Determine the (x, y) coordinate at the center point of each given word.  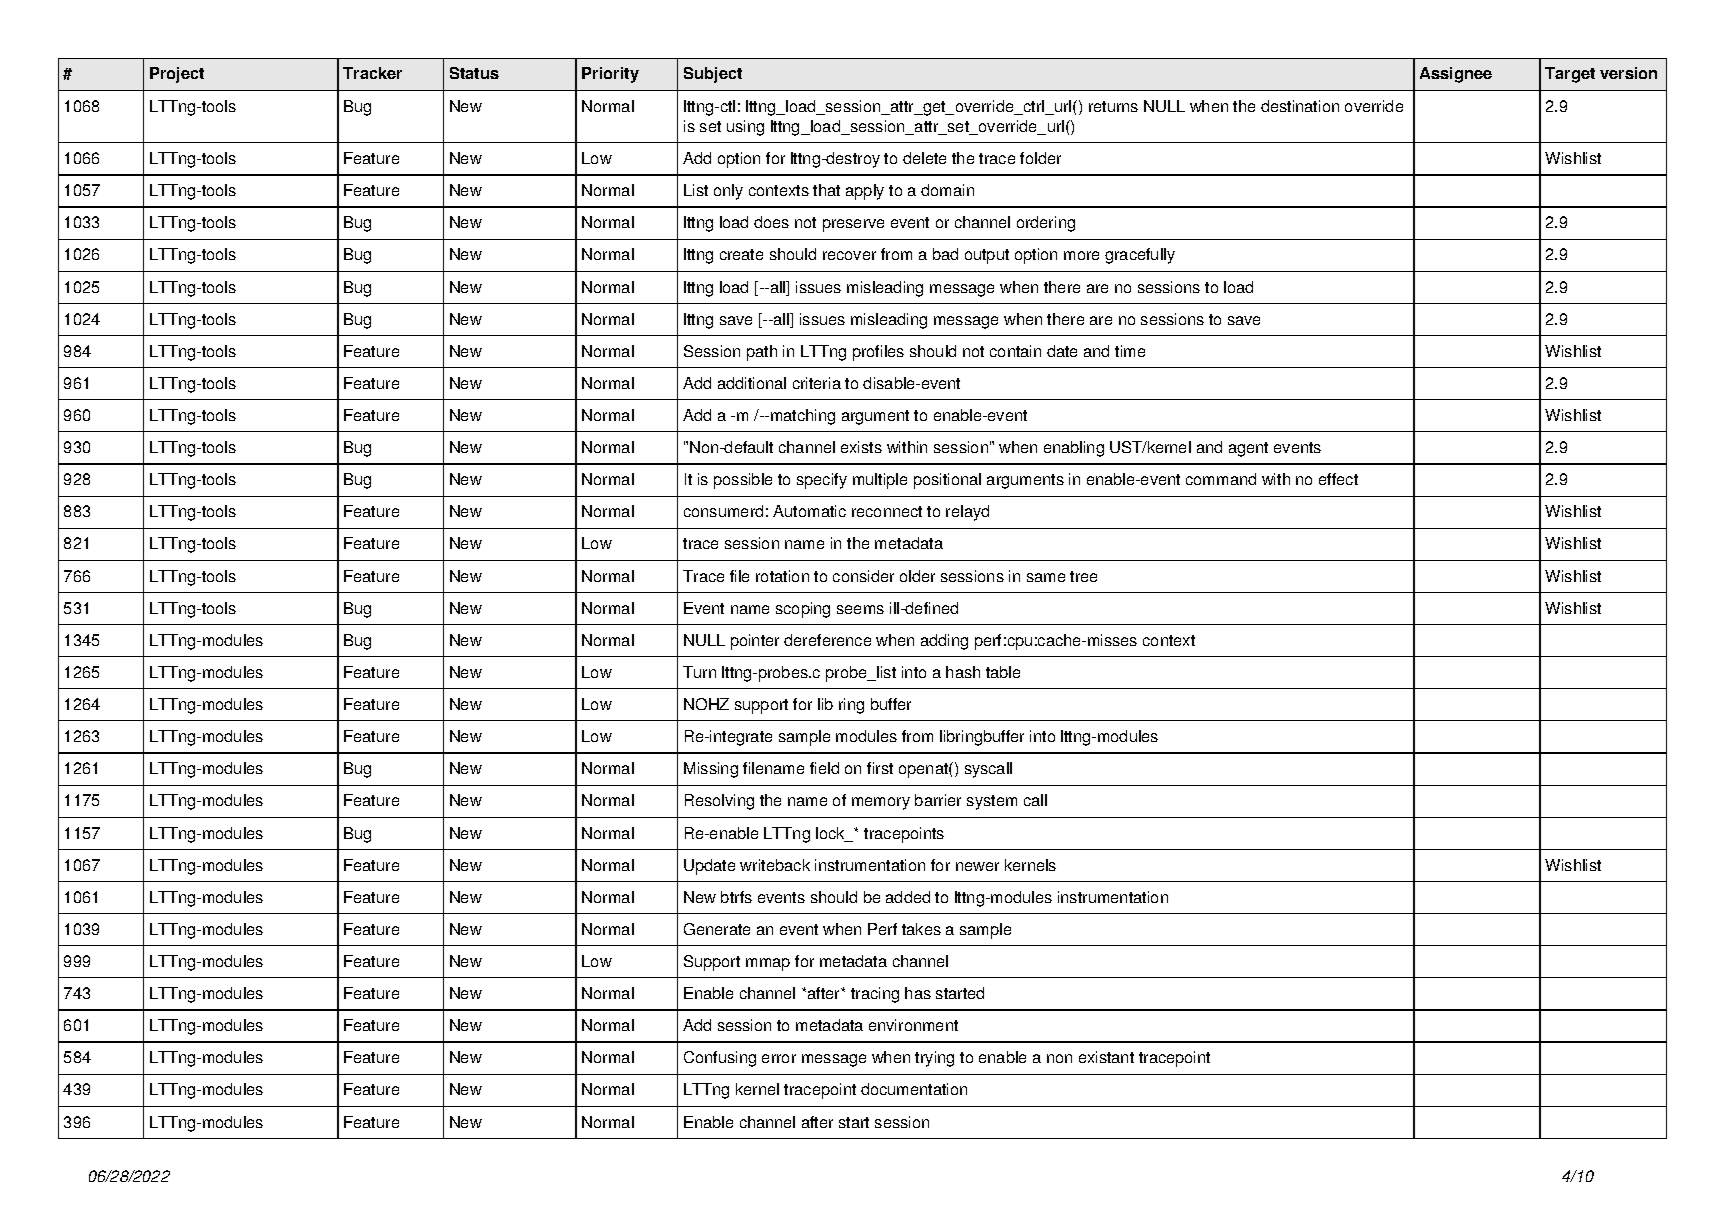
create (741, 254)
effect (1338, 479)
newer (977, 866)
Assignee (1456, 75)
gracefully (1140, 256)
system (992, 802)
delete (924, 158)
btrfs (736, 897)
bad (945, 254)
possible (743, 481)
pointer (755, 642)
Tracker (372, 73)
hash (963, 672)
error (779, 1058)
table (1003, 672)
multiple (880, 481)
